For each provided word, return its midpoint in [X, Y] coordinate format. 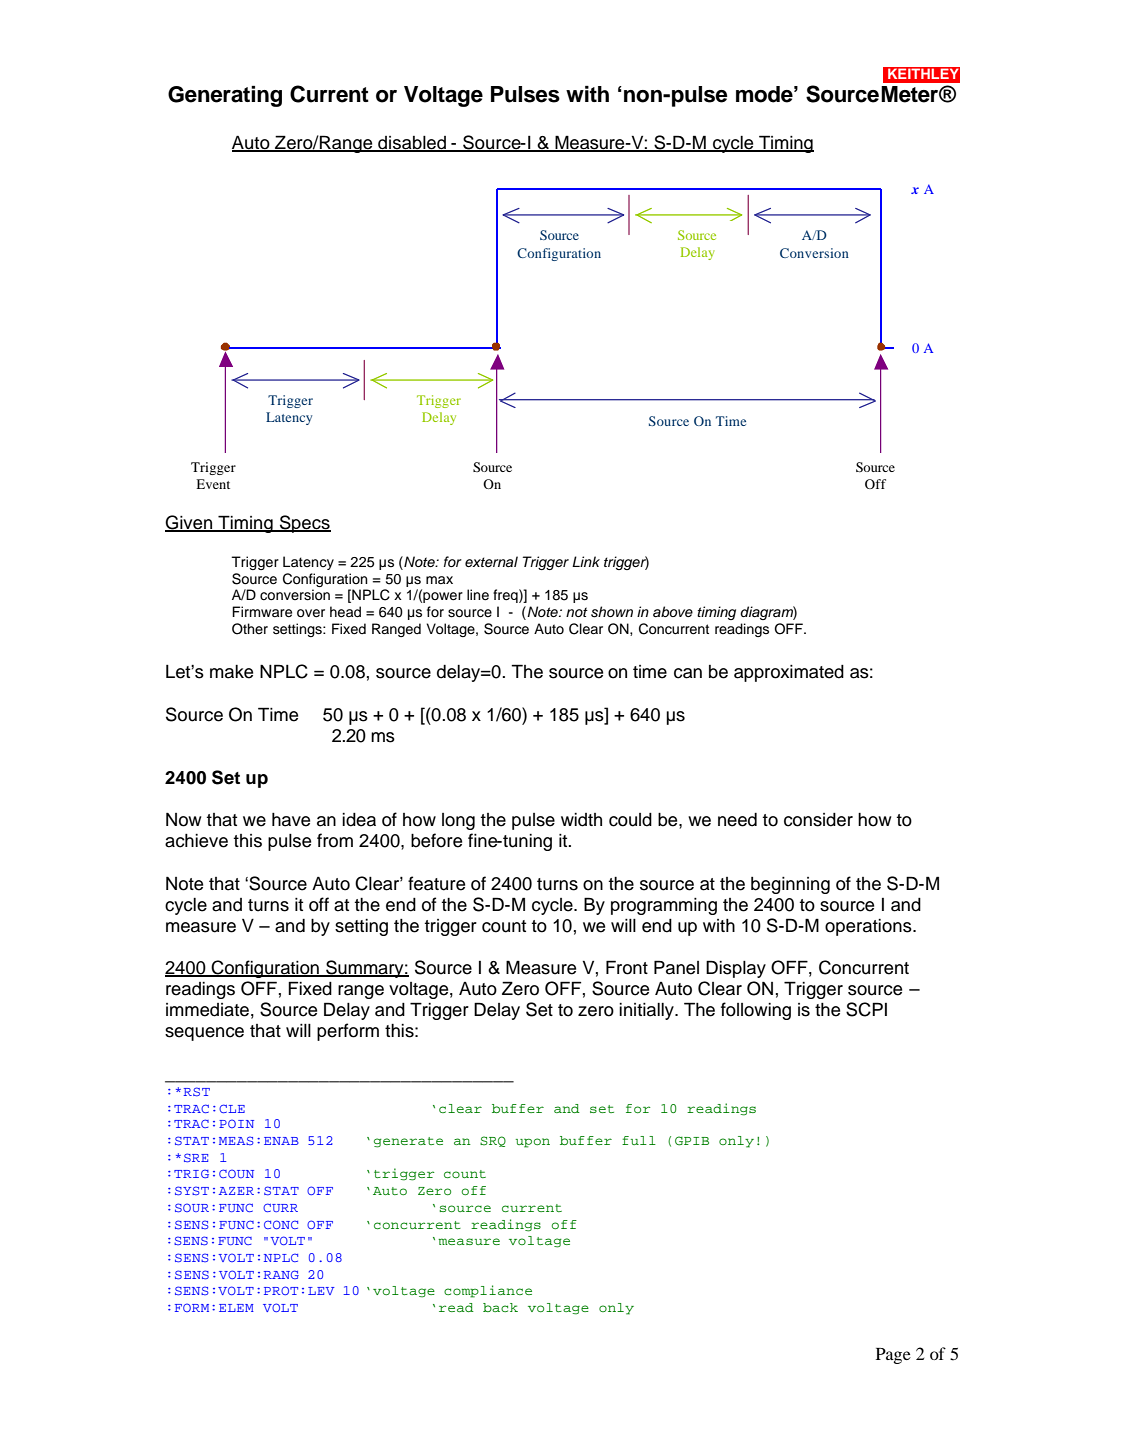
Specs [304, 524]
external [491, 561]
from [335, 840]
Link [586, 561]
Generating [225, 96]
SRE [196, 1157]
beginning [790, 885]
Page [893, 1356]
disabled [412, 144]
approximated [789, 673]
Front [627, 967]
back [500, 1307]
